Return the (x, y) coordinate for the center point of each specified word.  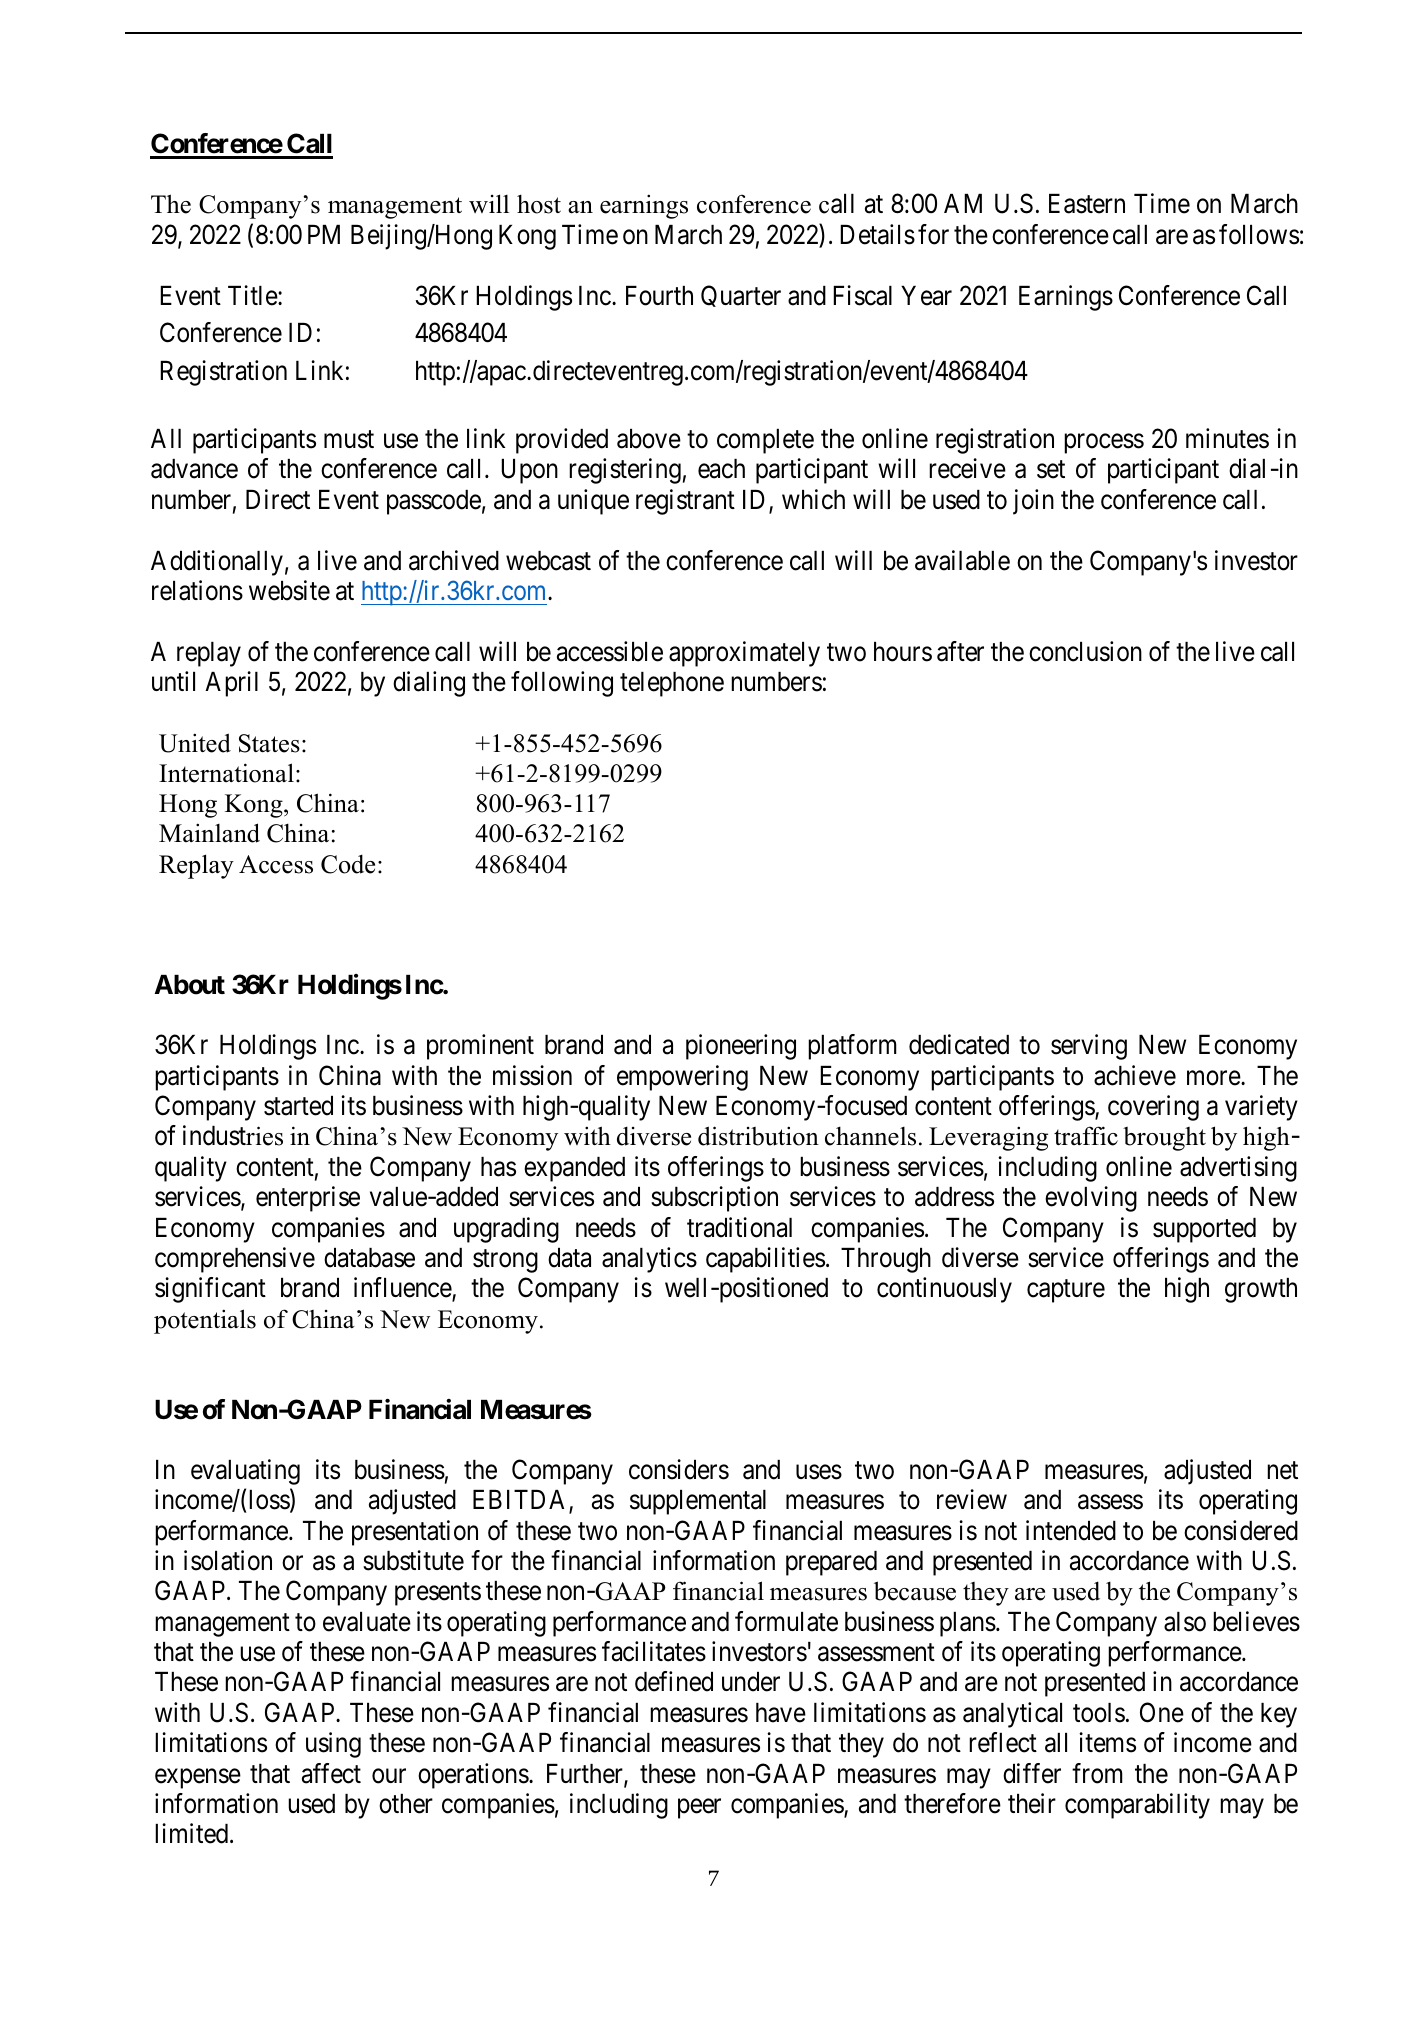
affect (331, 1773)
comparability (1137, 1806)
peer (699, 1808)
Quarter (741, 296)
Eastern (1087, 204)
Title (253, 295)
